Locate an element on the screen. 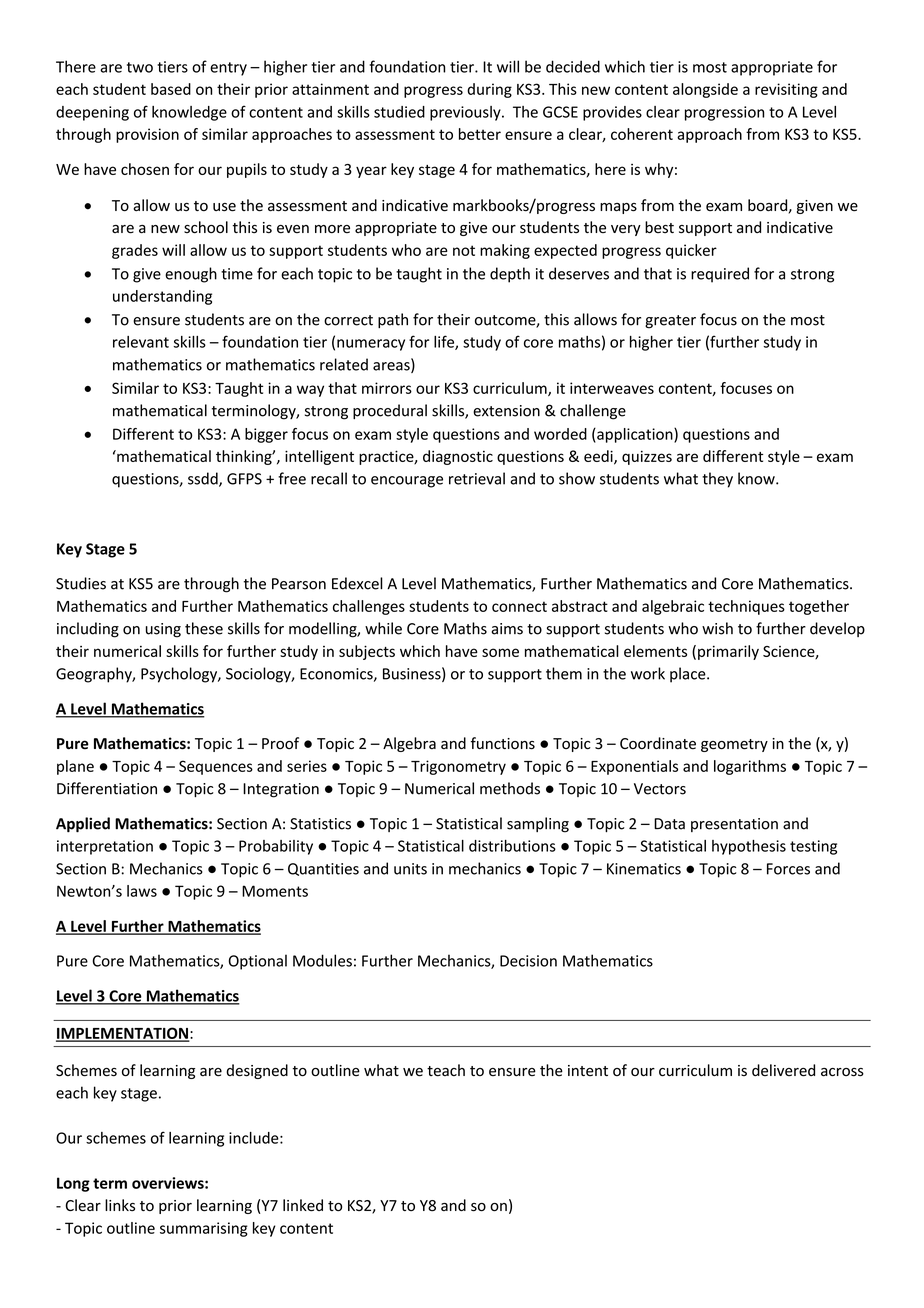 The height and width of the screenshot is (1308, 924). units is located at coordinates (410, 869).
